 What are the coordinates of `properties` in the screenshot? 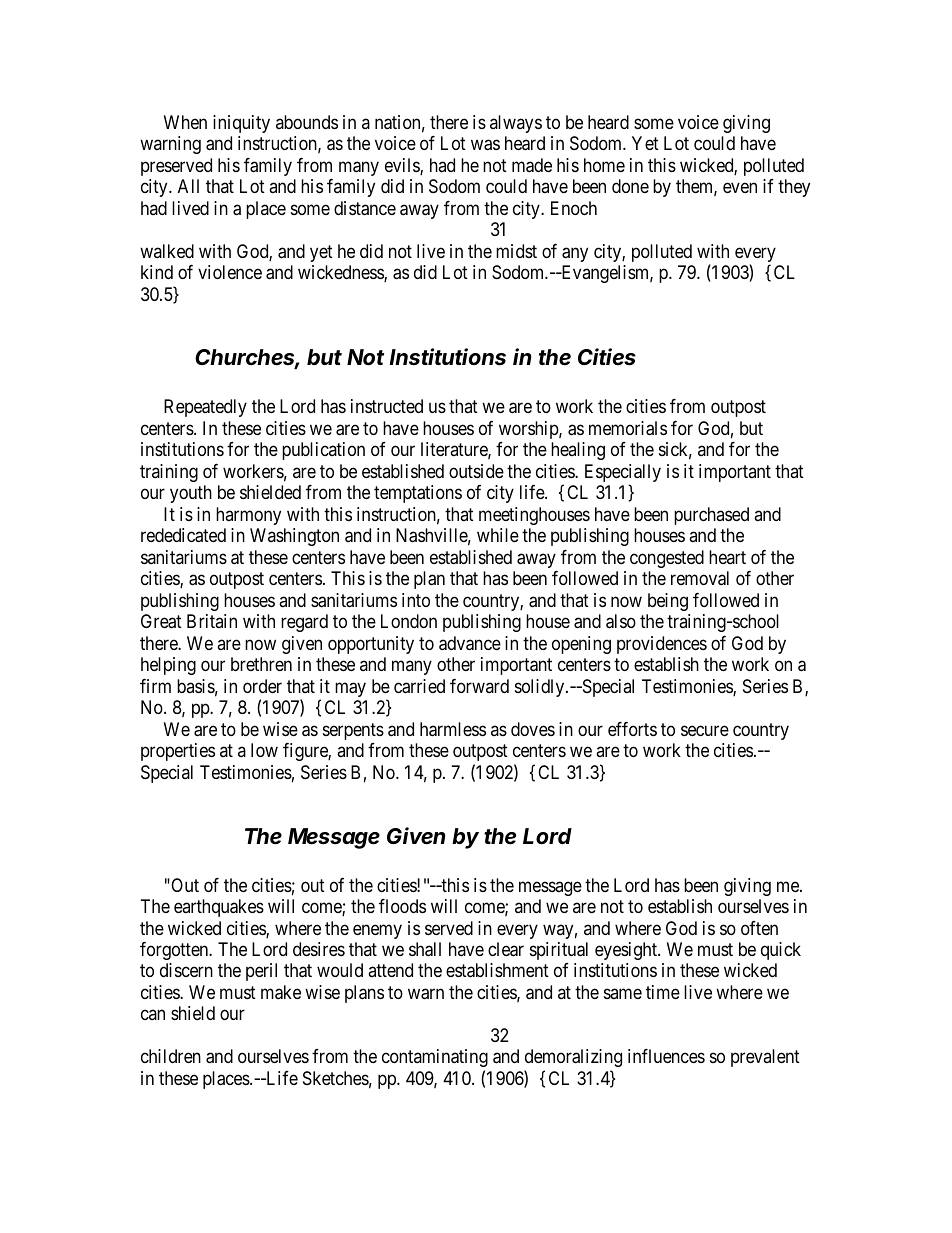 It's located at (178, 752).
